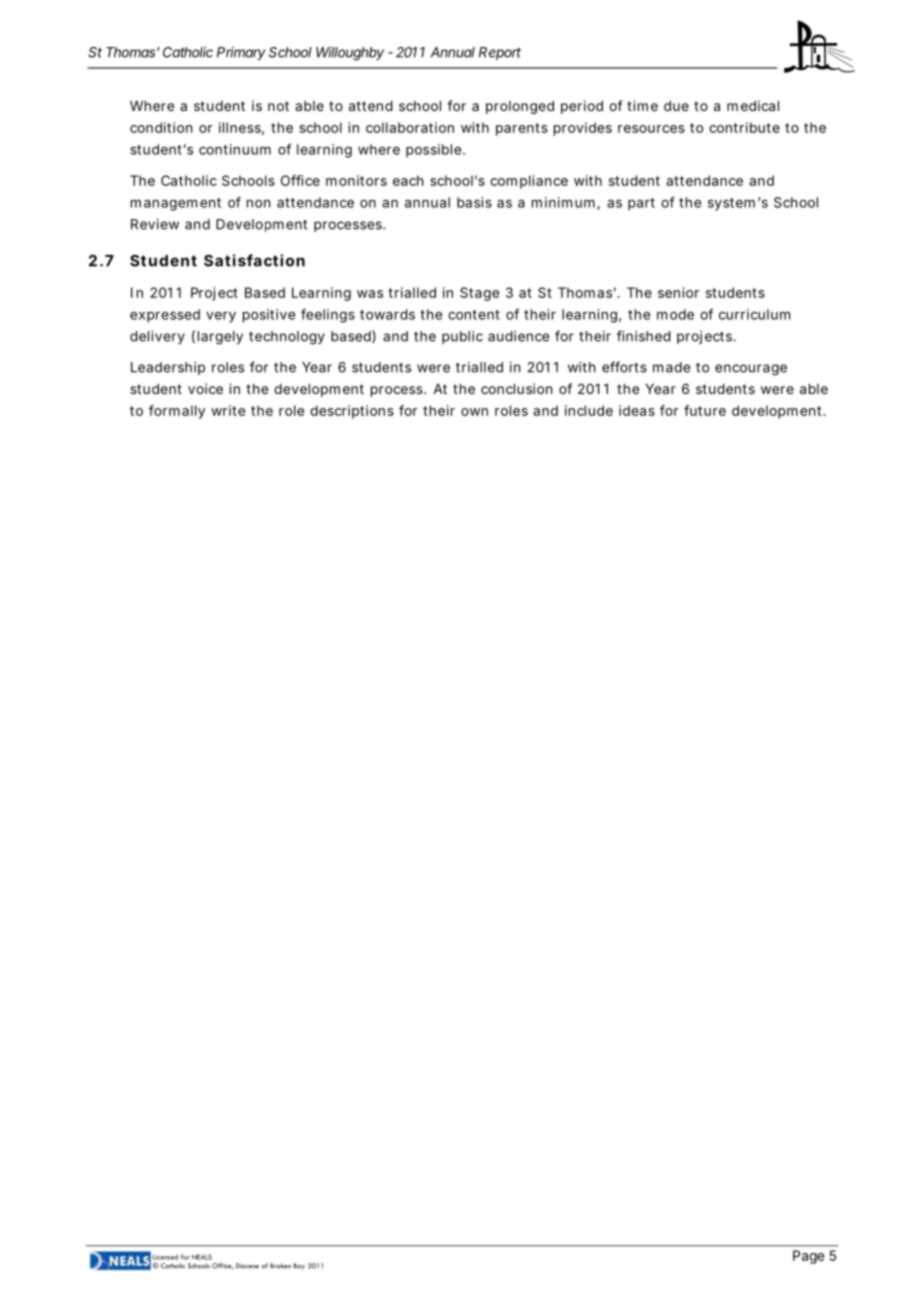 The image size is (924, 1308). I want to click on Diocese, so click(247, 1266).
